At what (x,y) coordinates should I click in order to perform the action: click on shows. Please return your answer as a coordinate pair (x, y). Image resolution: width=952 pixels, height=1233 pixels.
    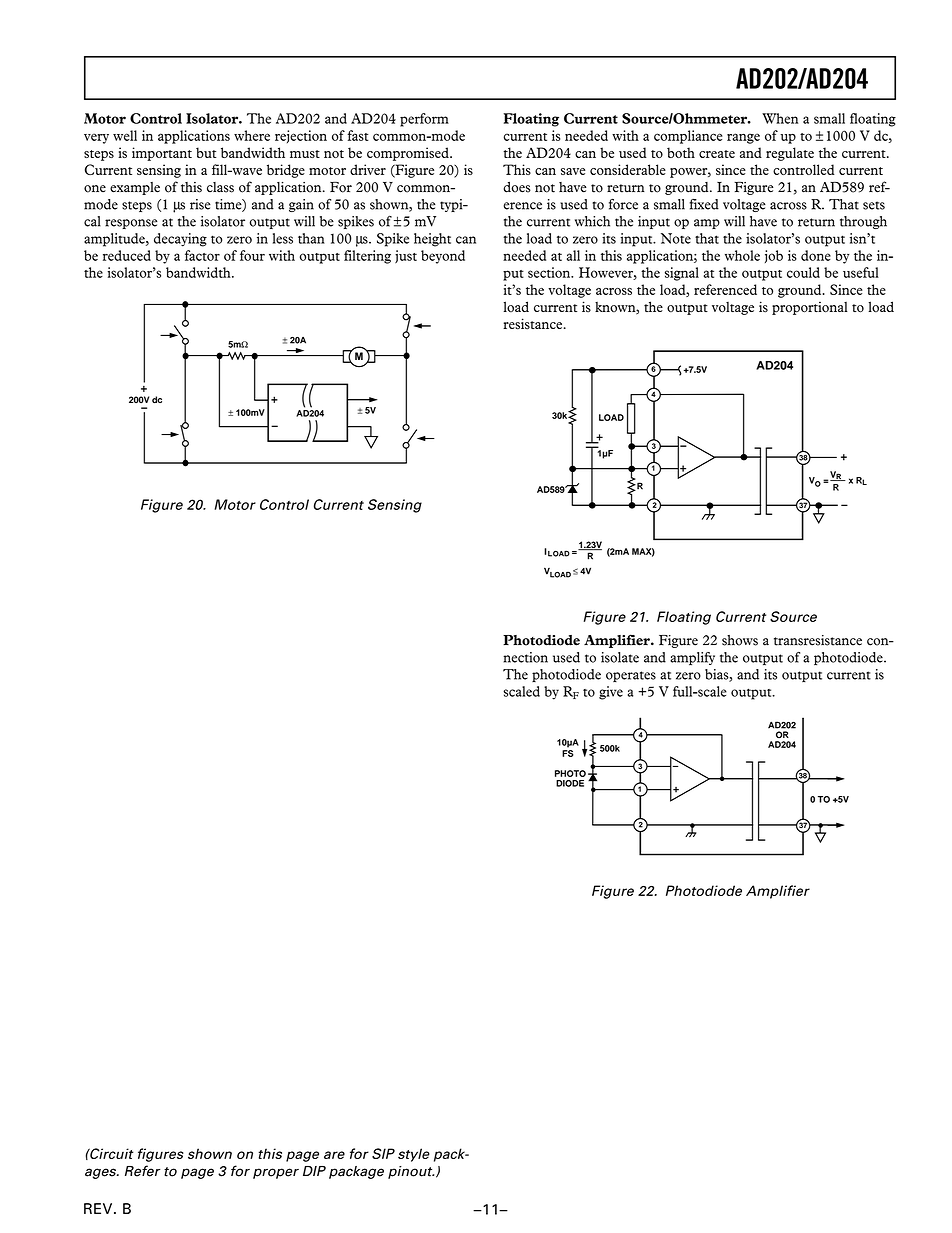
    Looking at the image, I should click on (740, 640).
